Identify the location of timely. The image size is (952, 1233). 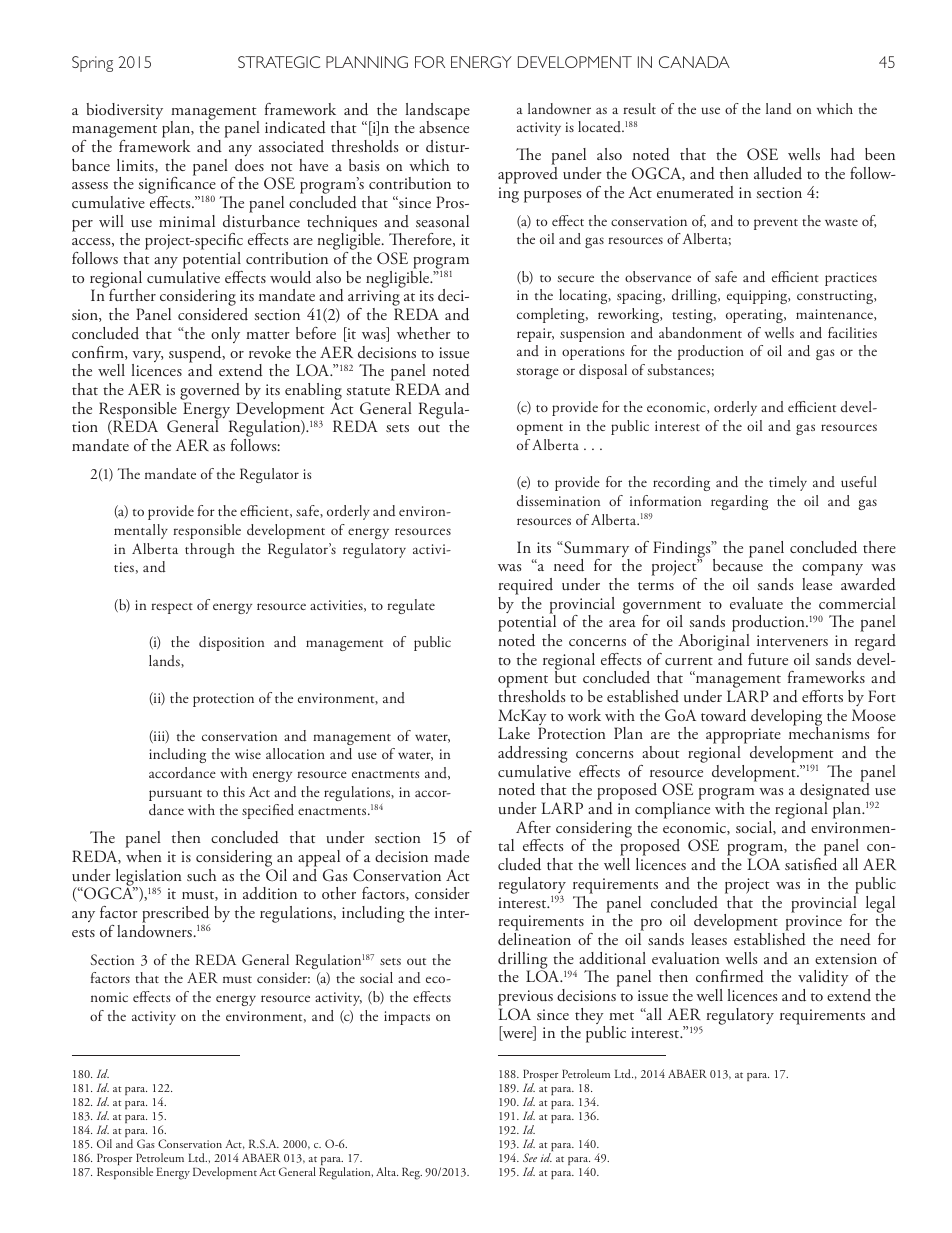
(788, 483).
